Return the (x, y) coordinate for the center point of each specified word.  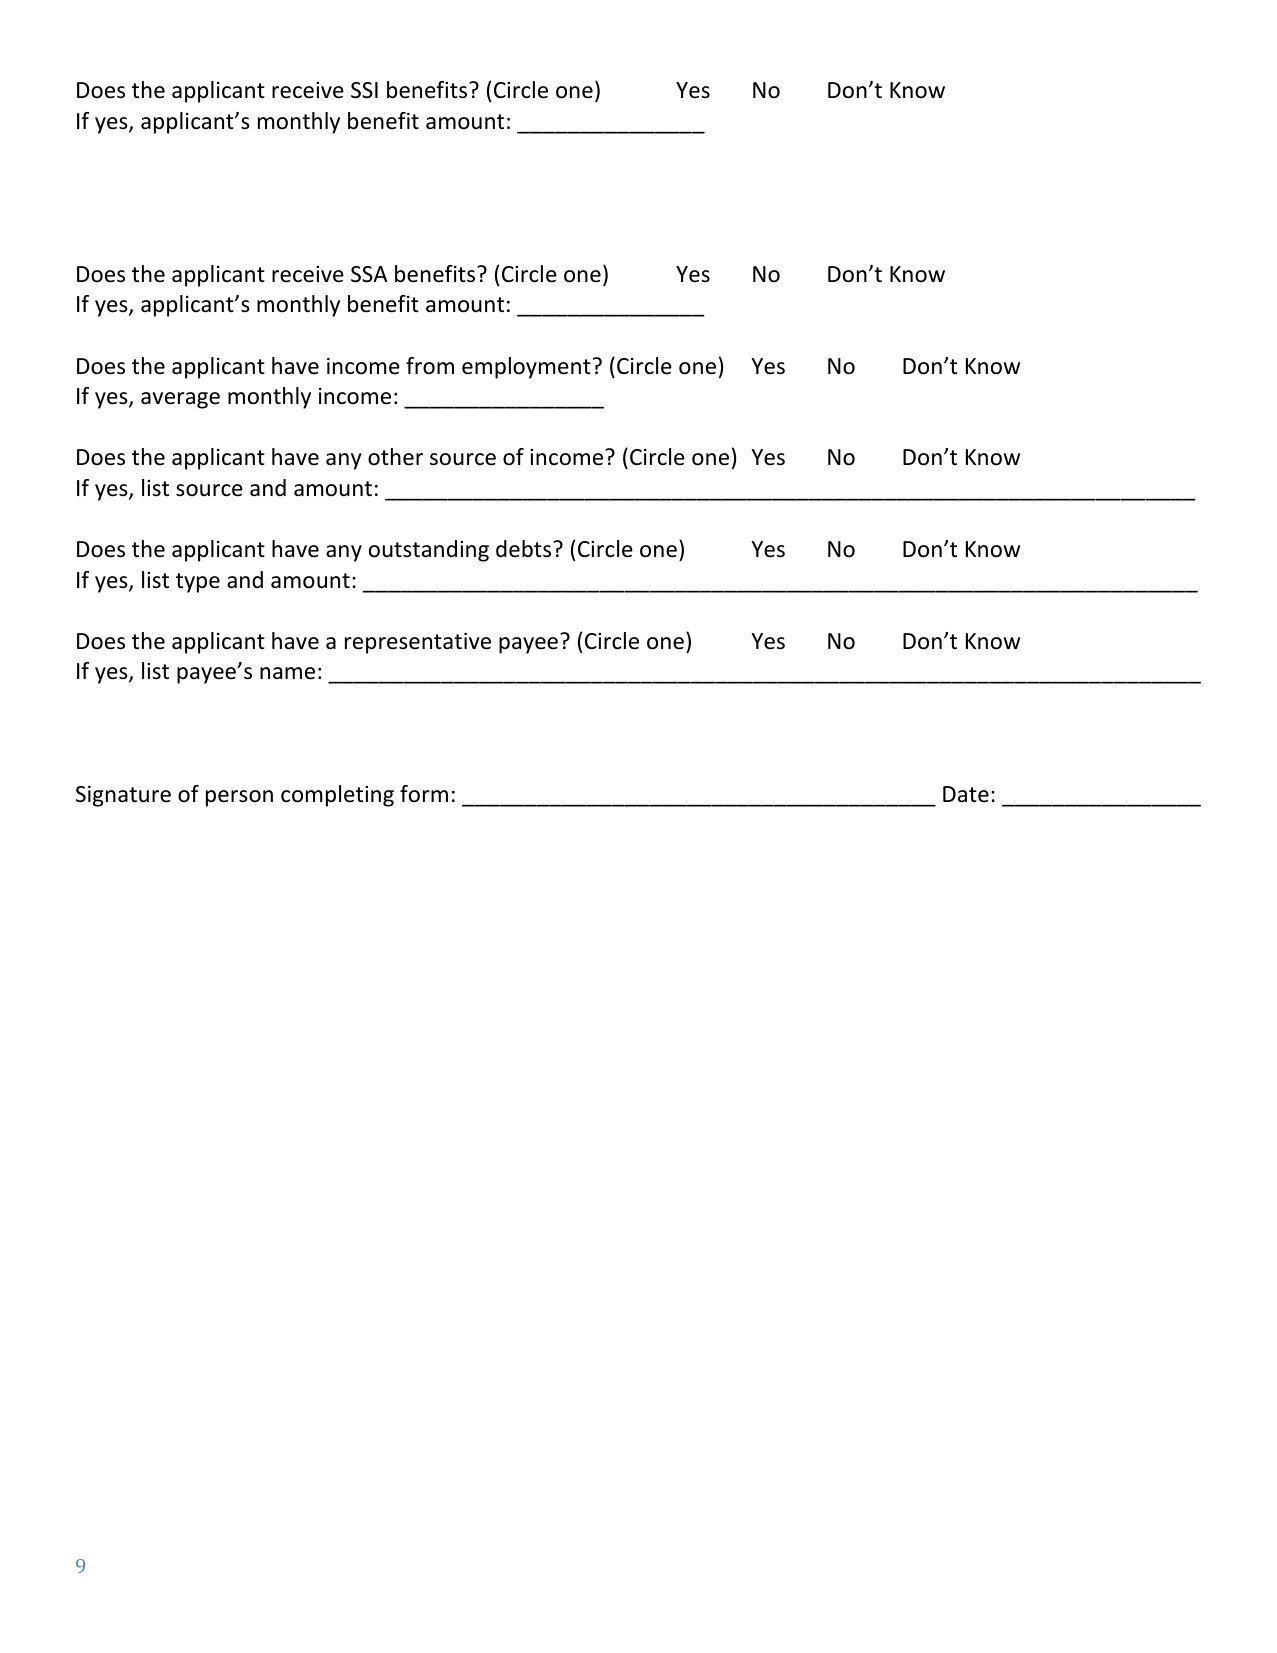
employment (526, 368)
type (198, 583)
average (180, 400)
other (395, 457)
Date (966, 794)
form (424, 794)
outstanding (429, 551)
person (239, 798)
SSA (369, 274)
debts (525, 549)
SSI (364, 90)
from (430, 366)
